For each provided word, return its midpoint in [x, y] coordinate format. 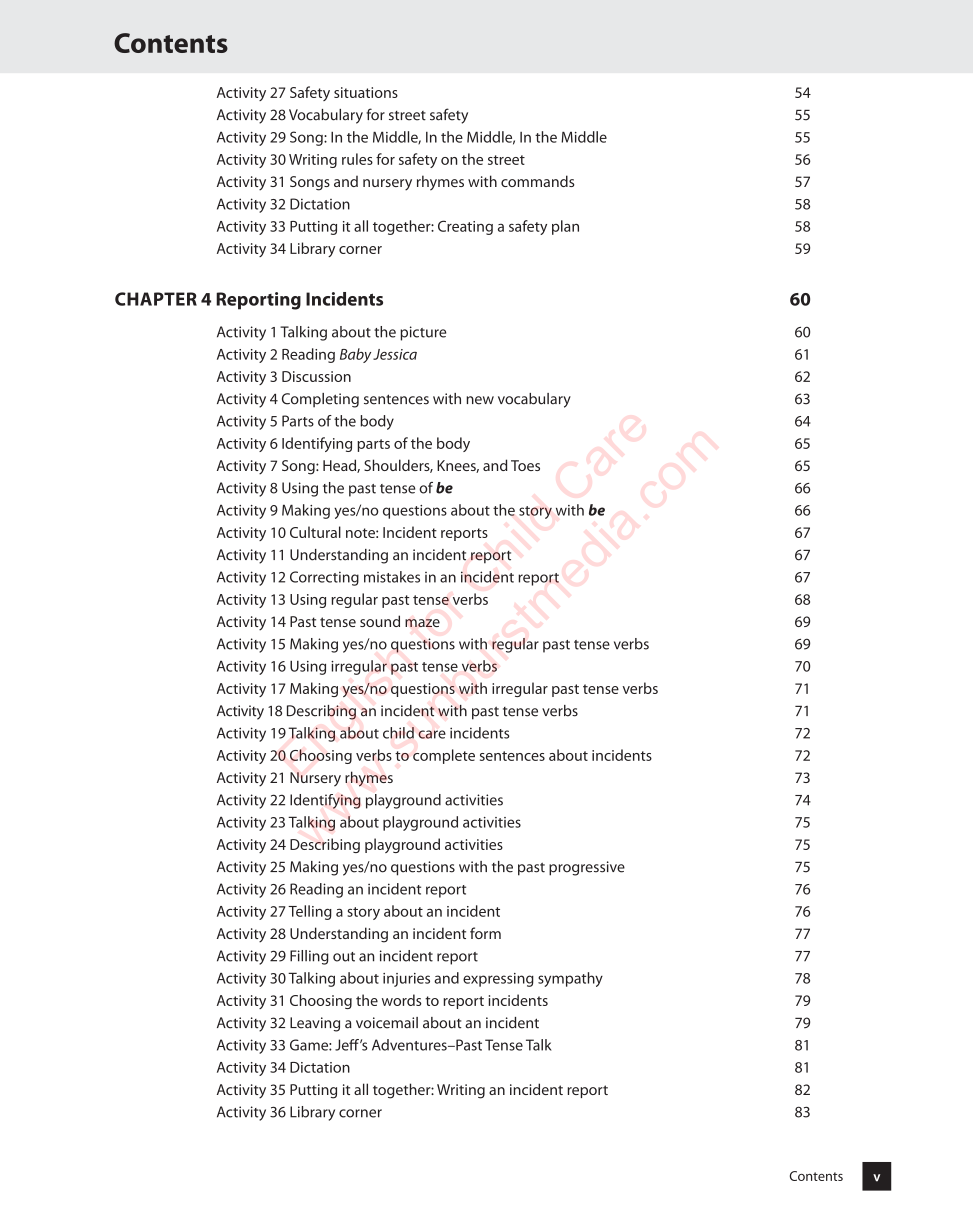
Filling [309, 957]
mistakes [392, 577]
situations [366, 92]
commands [538, 181]
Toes [525, 465]
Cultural [315, 532]
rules [357, 159]
